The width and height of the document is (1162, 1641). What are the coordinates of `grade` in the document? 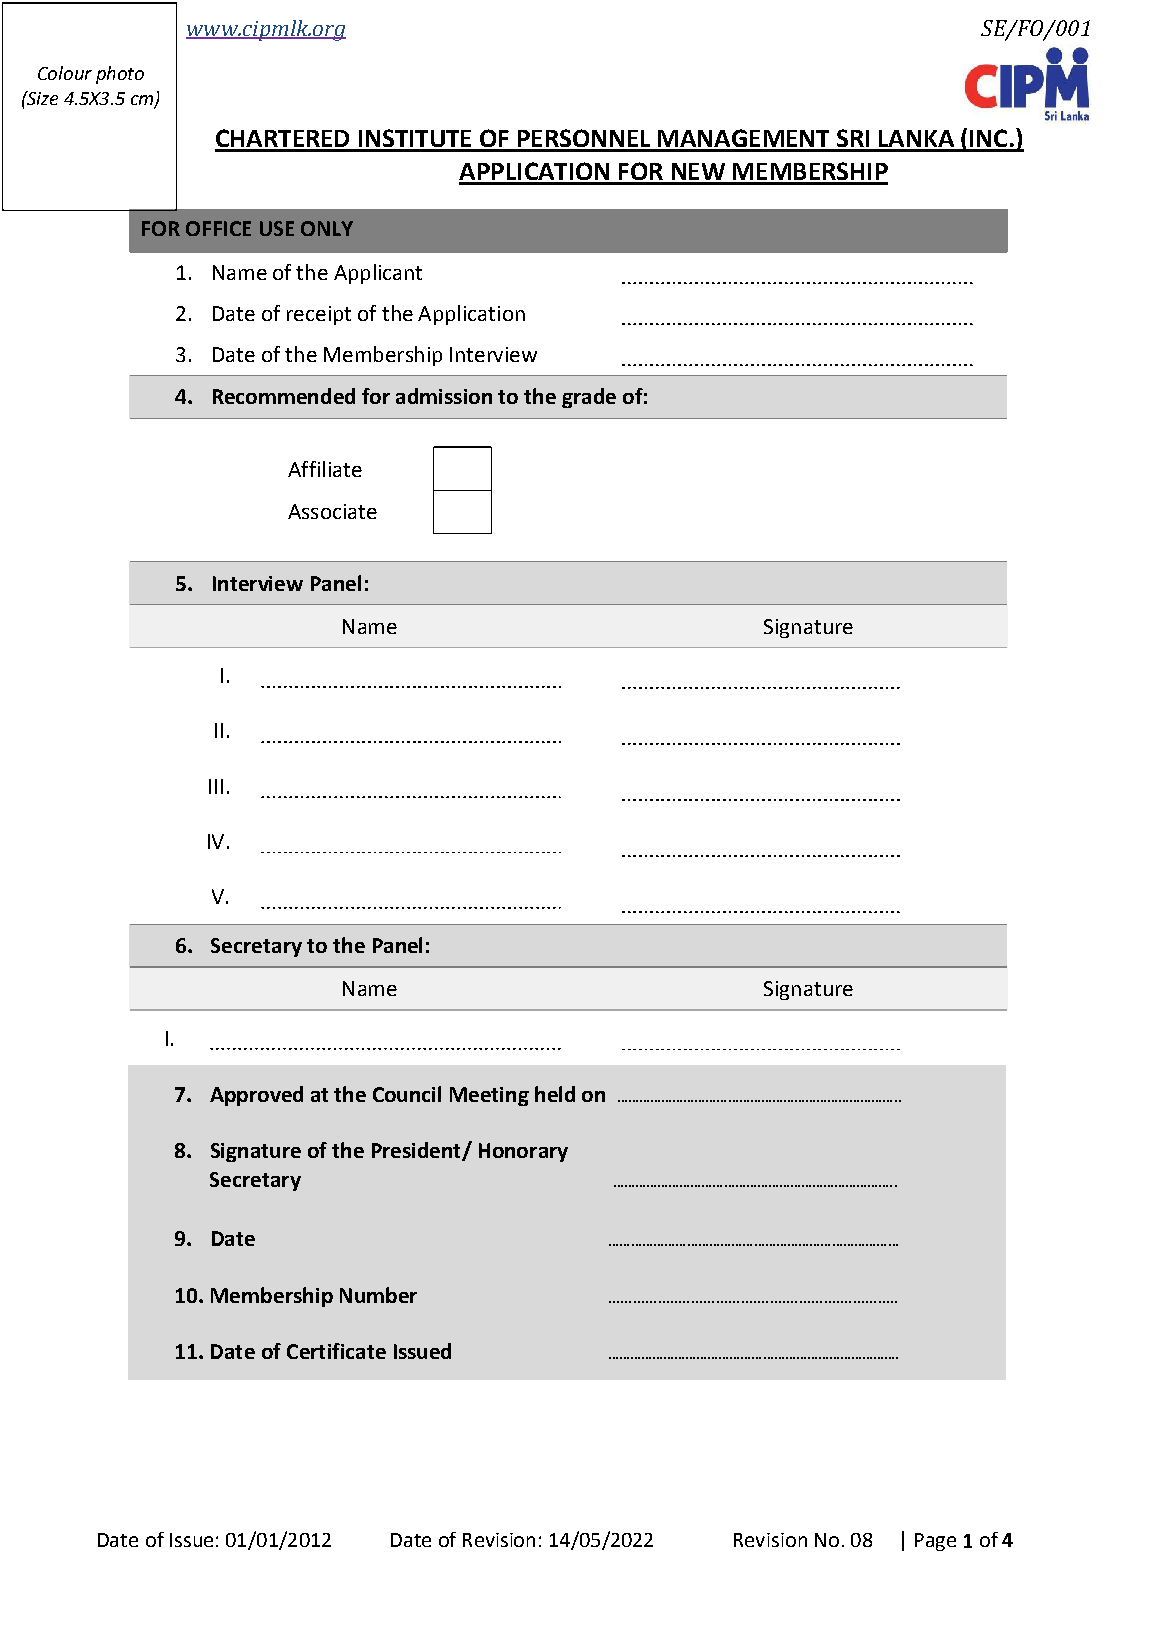 It's located at (589, 398).
